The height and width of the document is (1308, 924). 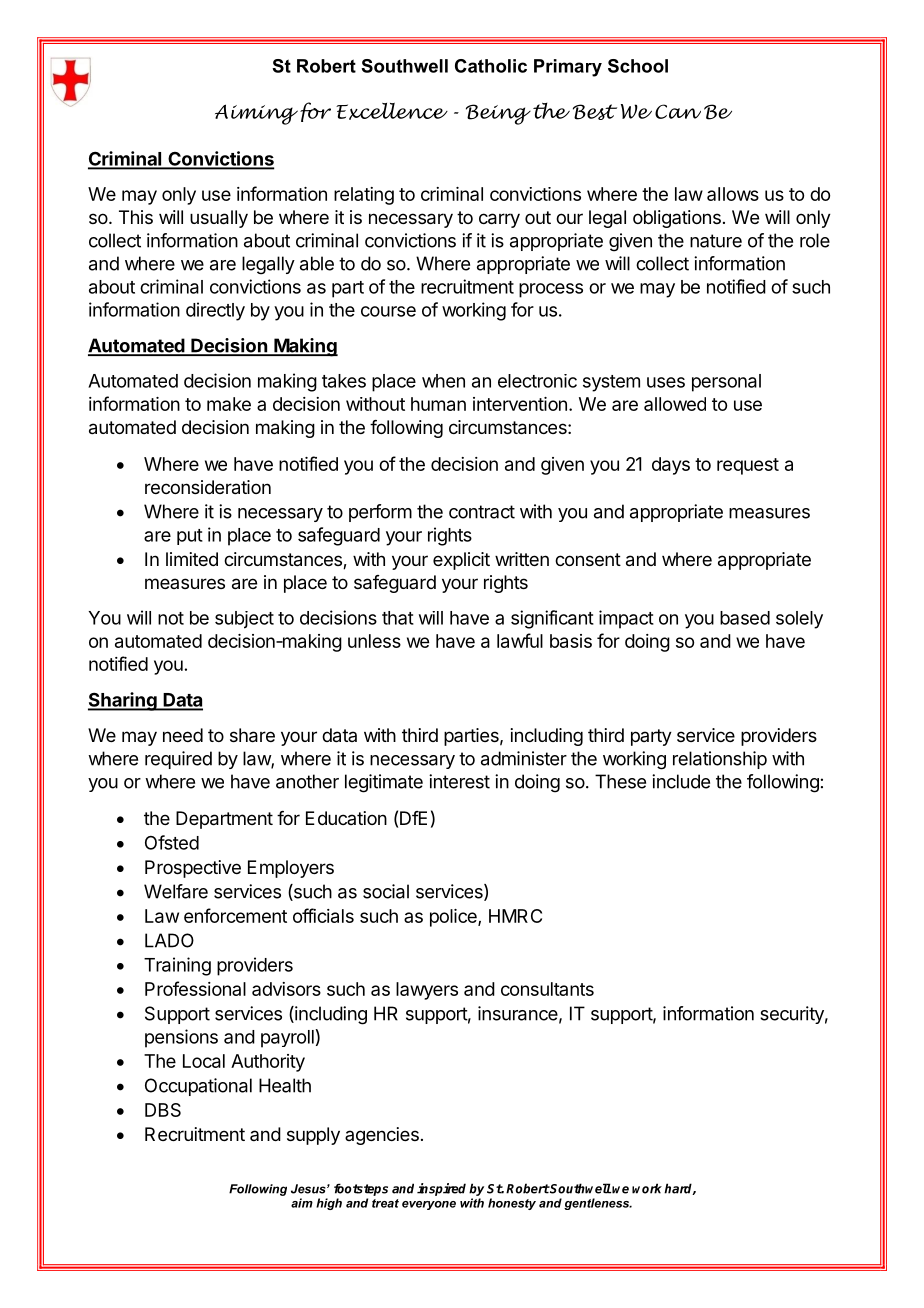 I want to click on Catholic, so click(x=491, y=66).
